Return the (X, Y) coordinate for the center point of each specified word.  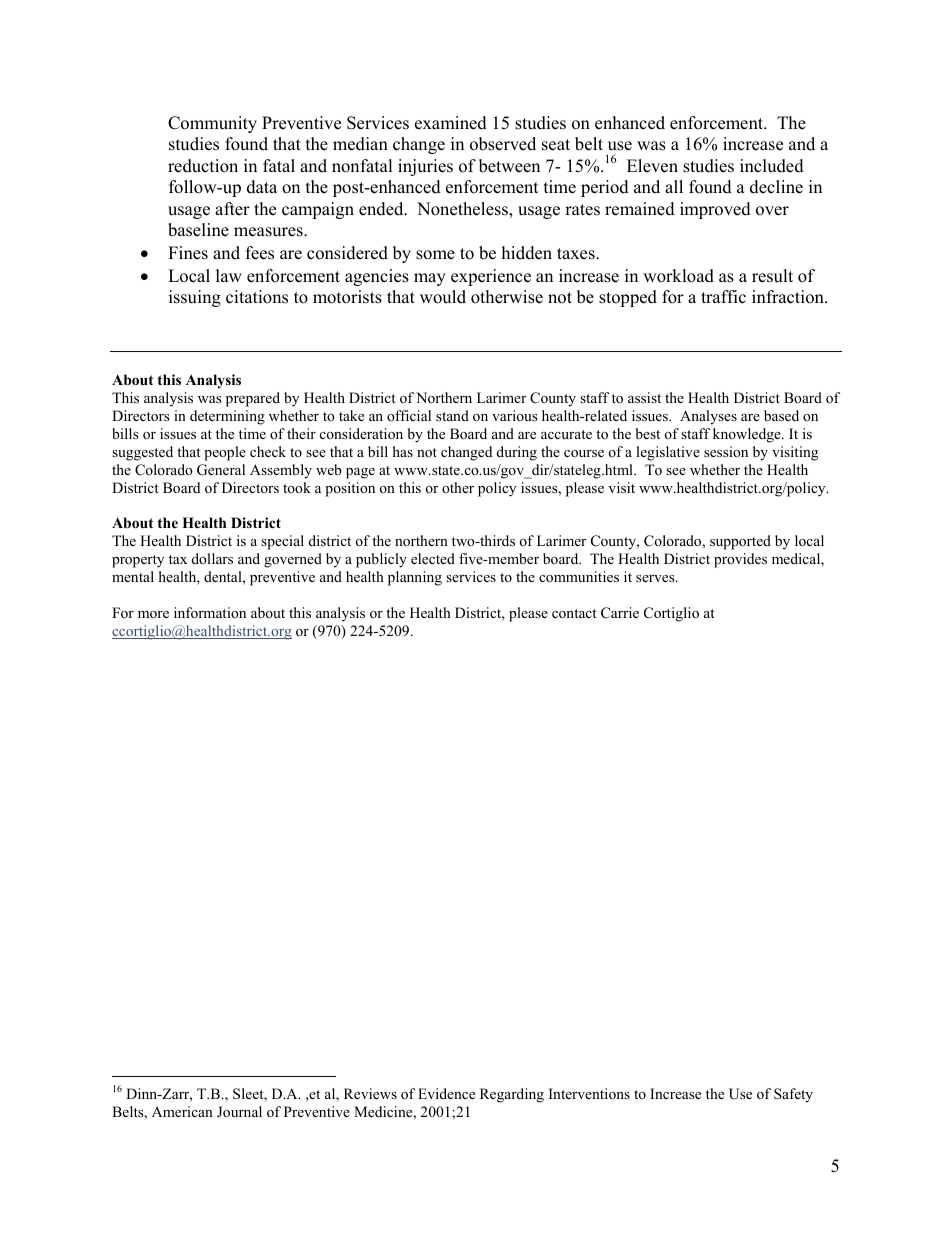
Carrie (620, 613)
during (517, 453)
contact (574, 613)
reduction (203, 166)
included (772, 166)
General (221, 470)
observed (503, 144)
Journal (239, 1112)
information (210, 612)
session (726, 451)
